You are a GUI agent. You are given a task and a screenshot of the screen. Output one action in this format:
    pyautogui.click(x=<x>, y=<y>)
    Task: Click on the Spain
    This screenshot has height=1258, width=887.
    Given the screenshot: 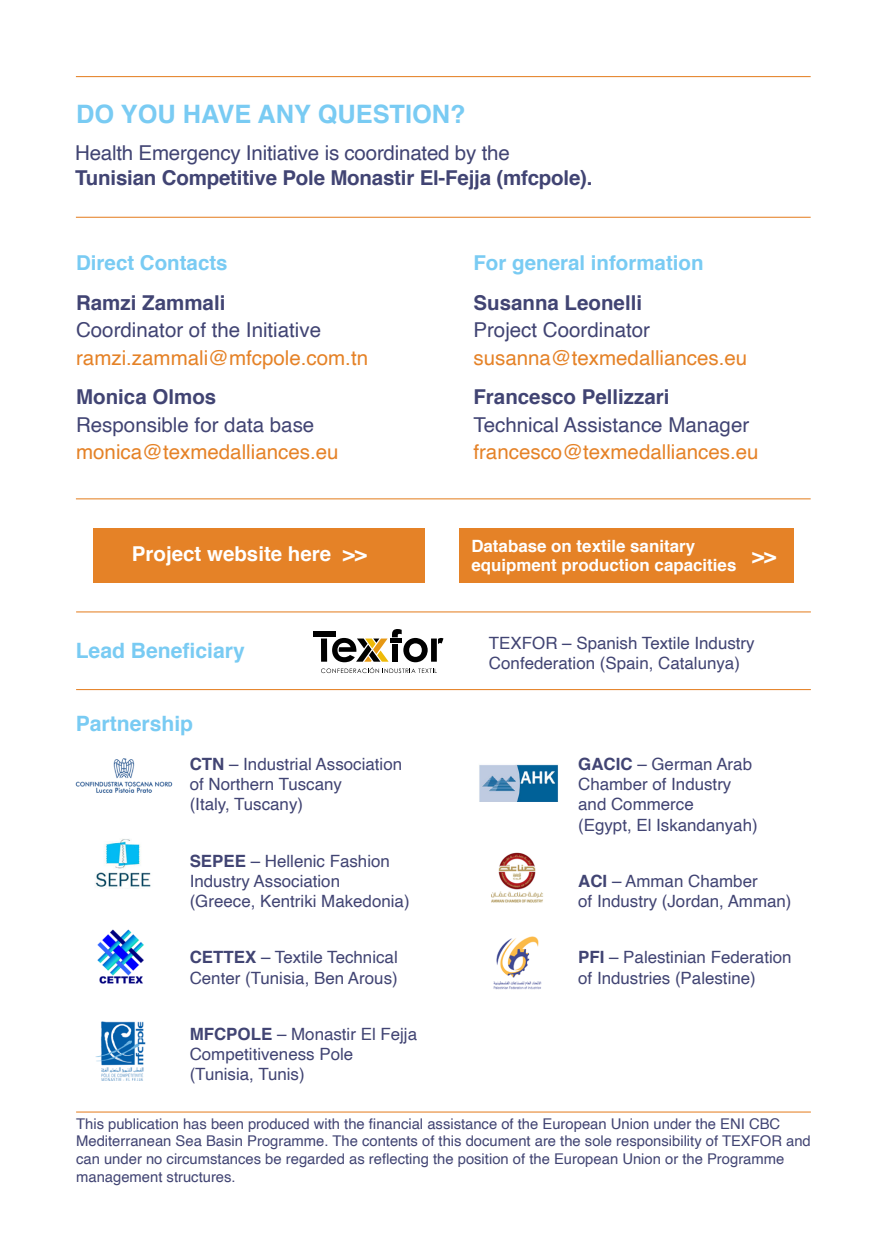 What is the action you would take?
    pyautogui.click(x=626, y=664)
